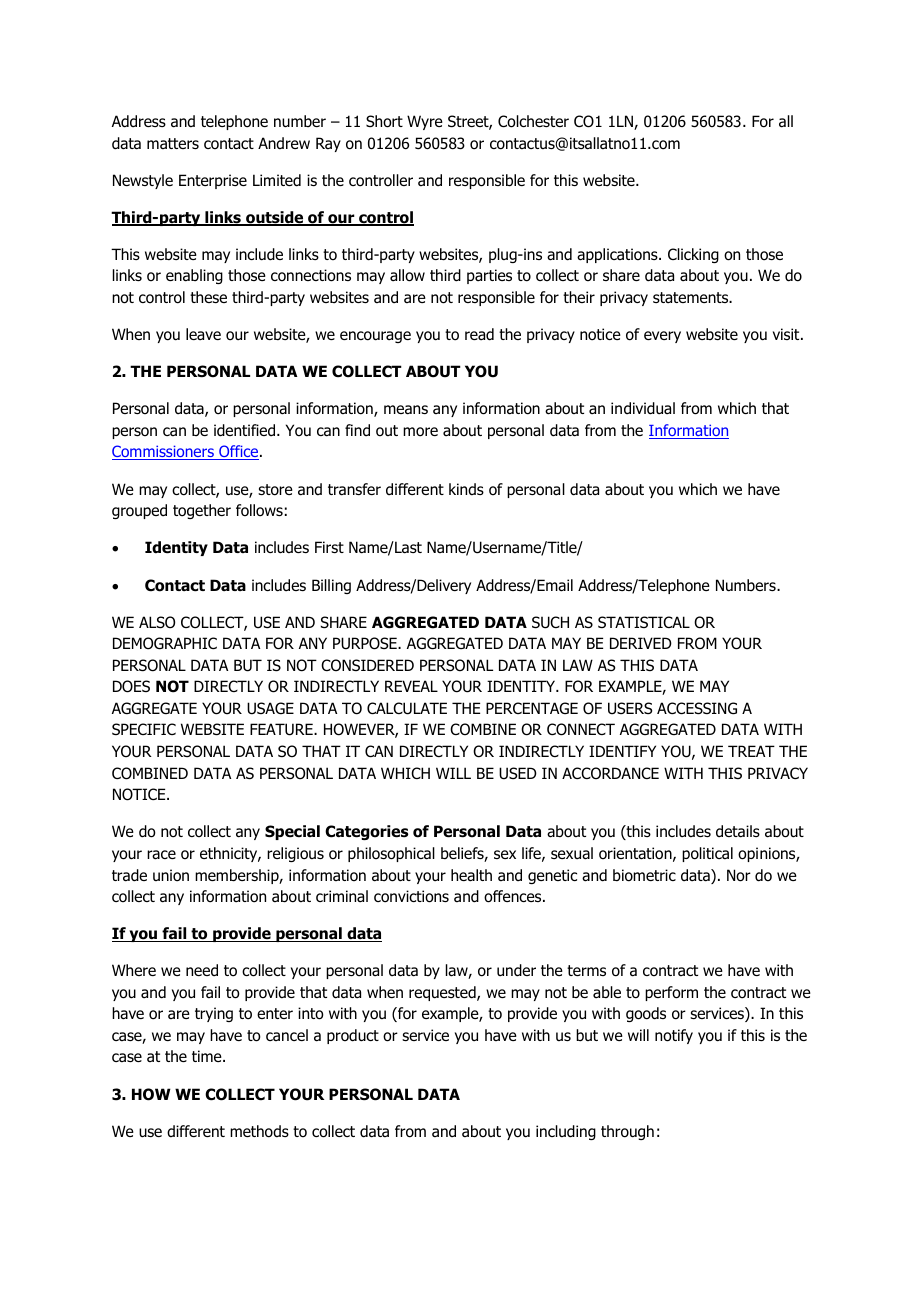 Image resolution: width=924 pixels, height=1308 pixels. What do you see at coordinates (165, 643) in the document?
I see `DEMOGRAPHIC` at bounding box center [165, 643].
